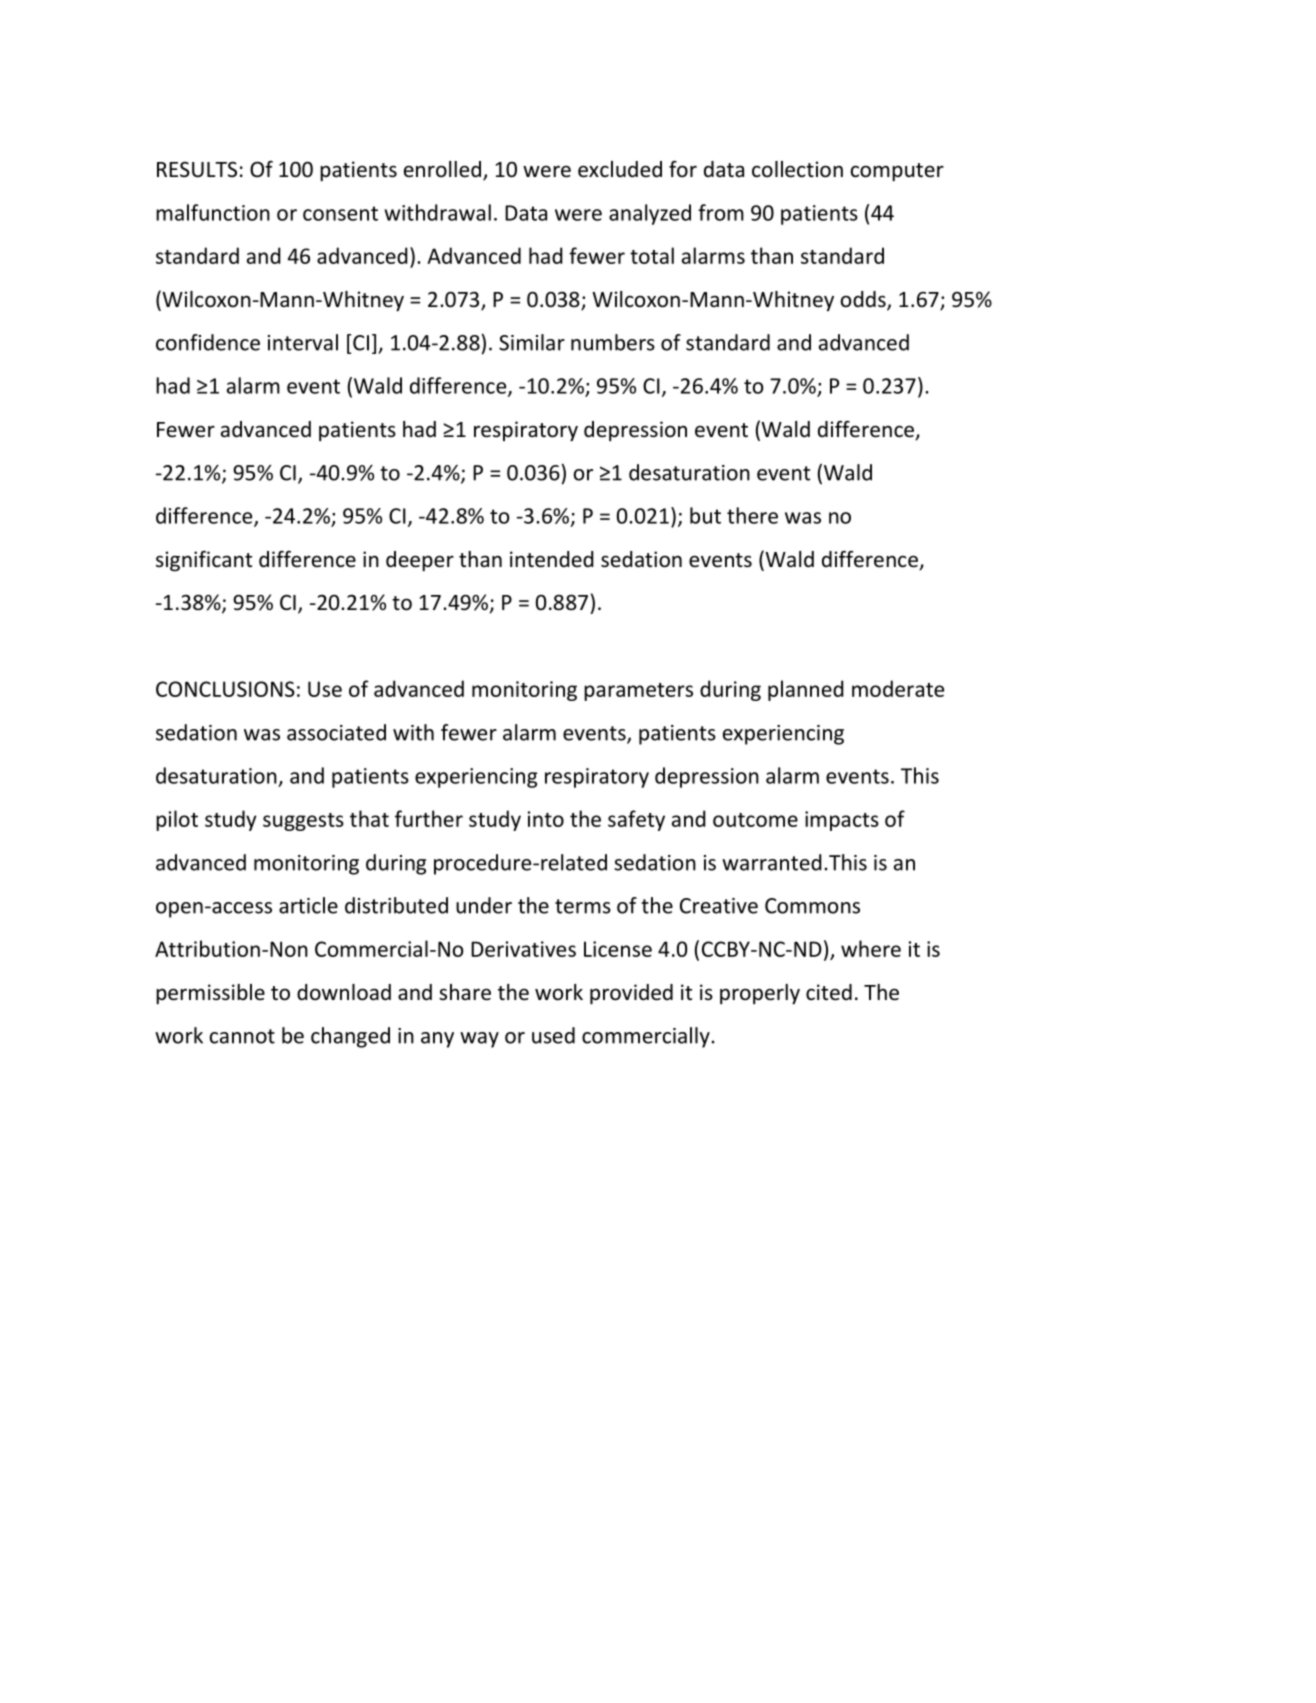 The image size is (1316, 1703). I want to click on Similar, so click(532, 342).
